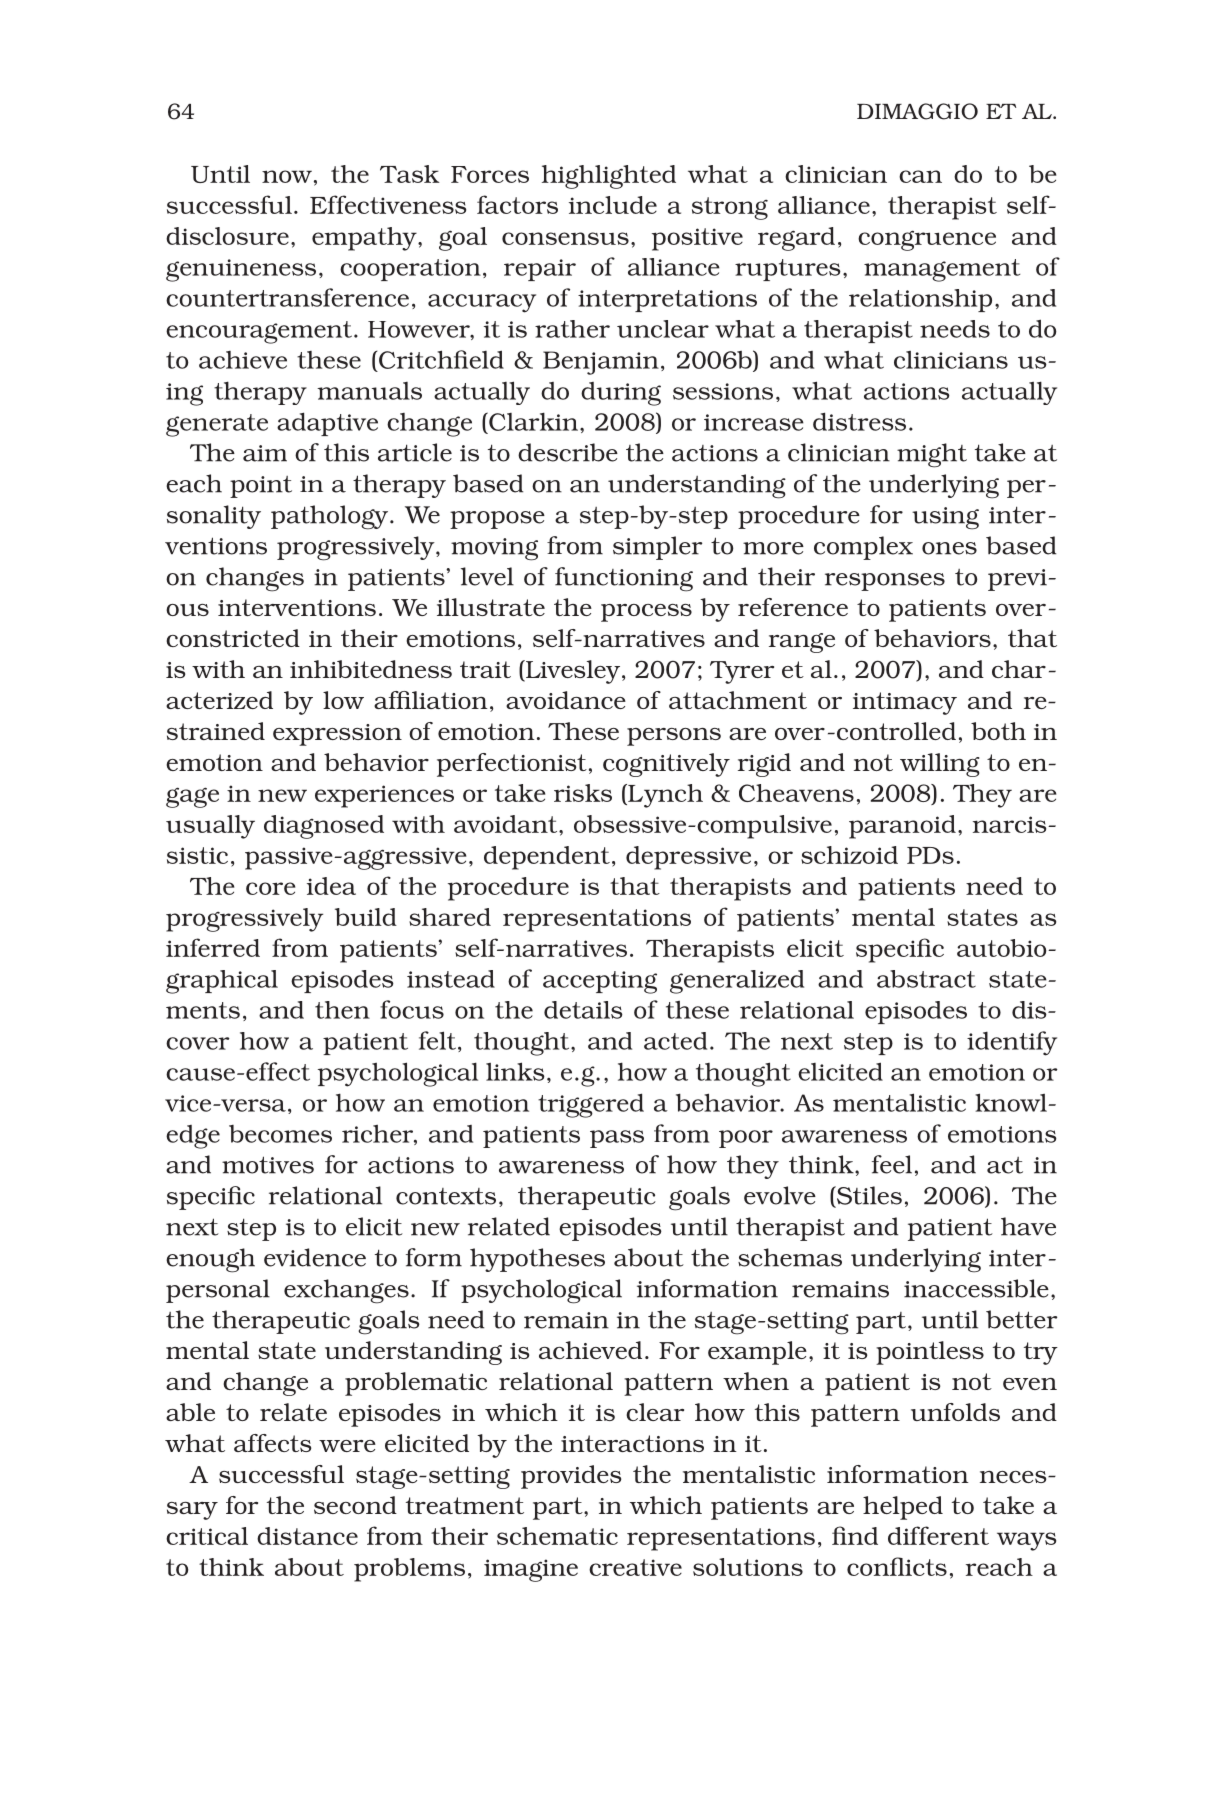 The image size is (1218, 1798). I want to click on then, so click(342, 1010).
